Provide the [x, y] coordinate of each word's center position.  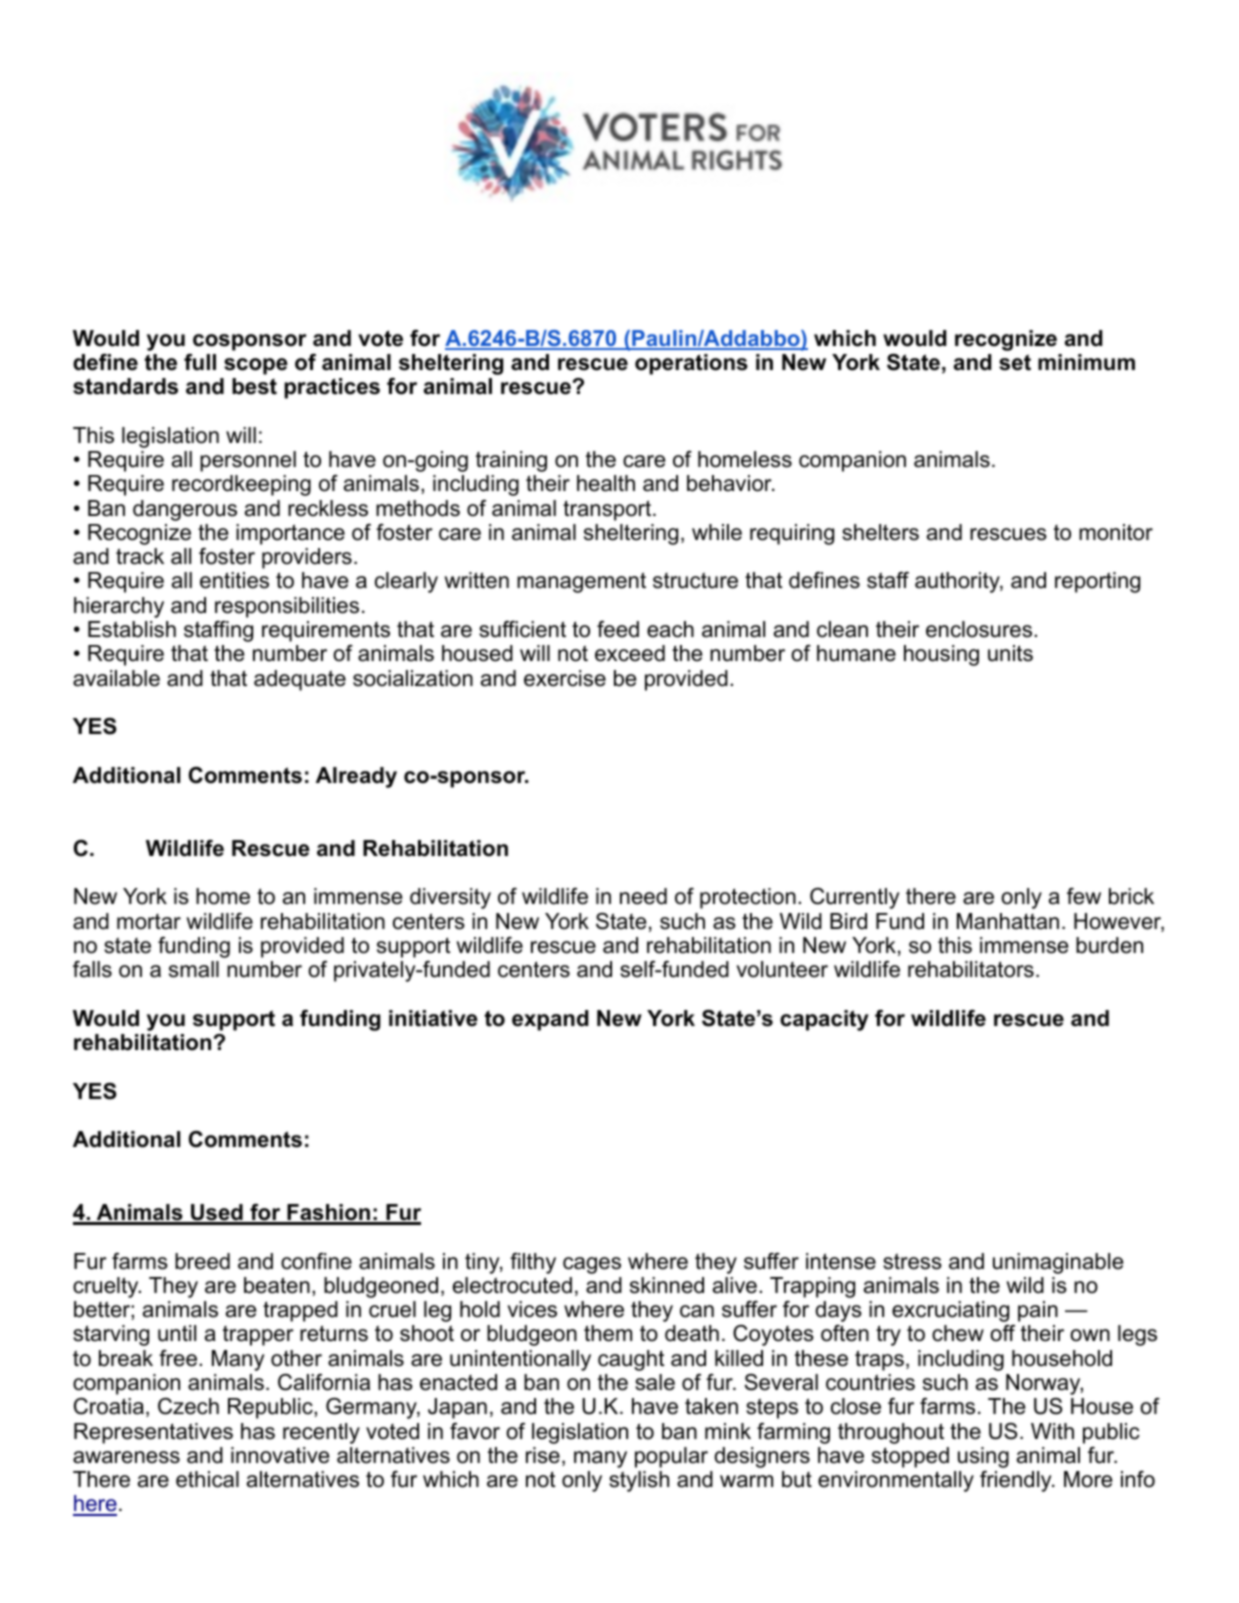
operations [691, 364]
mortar [149, 922]
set [1015, 362]
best [254, 386]
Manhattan [1008, 921]
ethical [207, 1479]
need [643, 896]
